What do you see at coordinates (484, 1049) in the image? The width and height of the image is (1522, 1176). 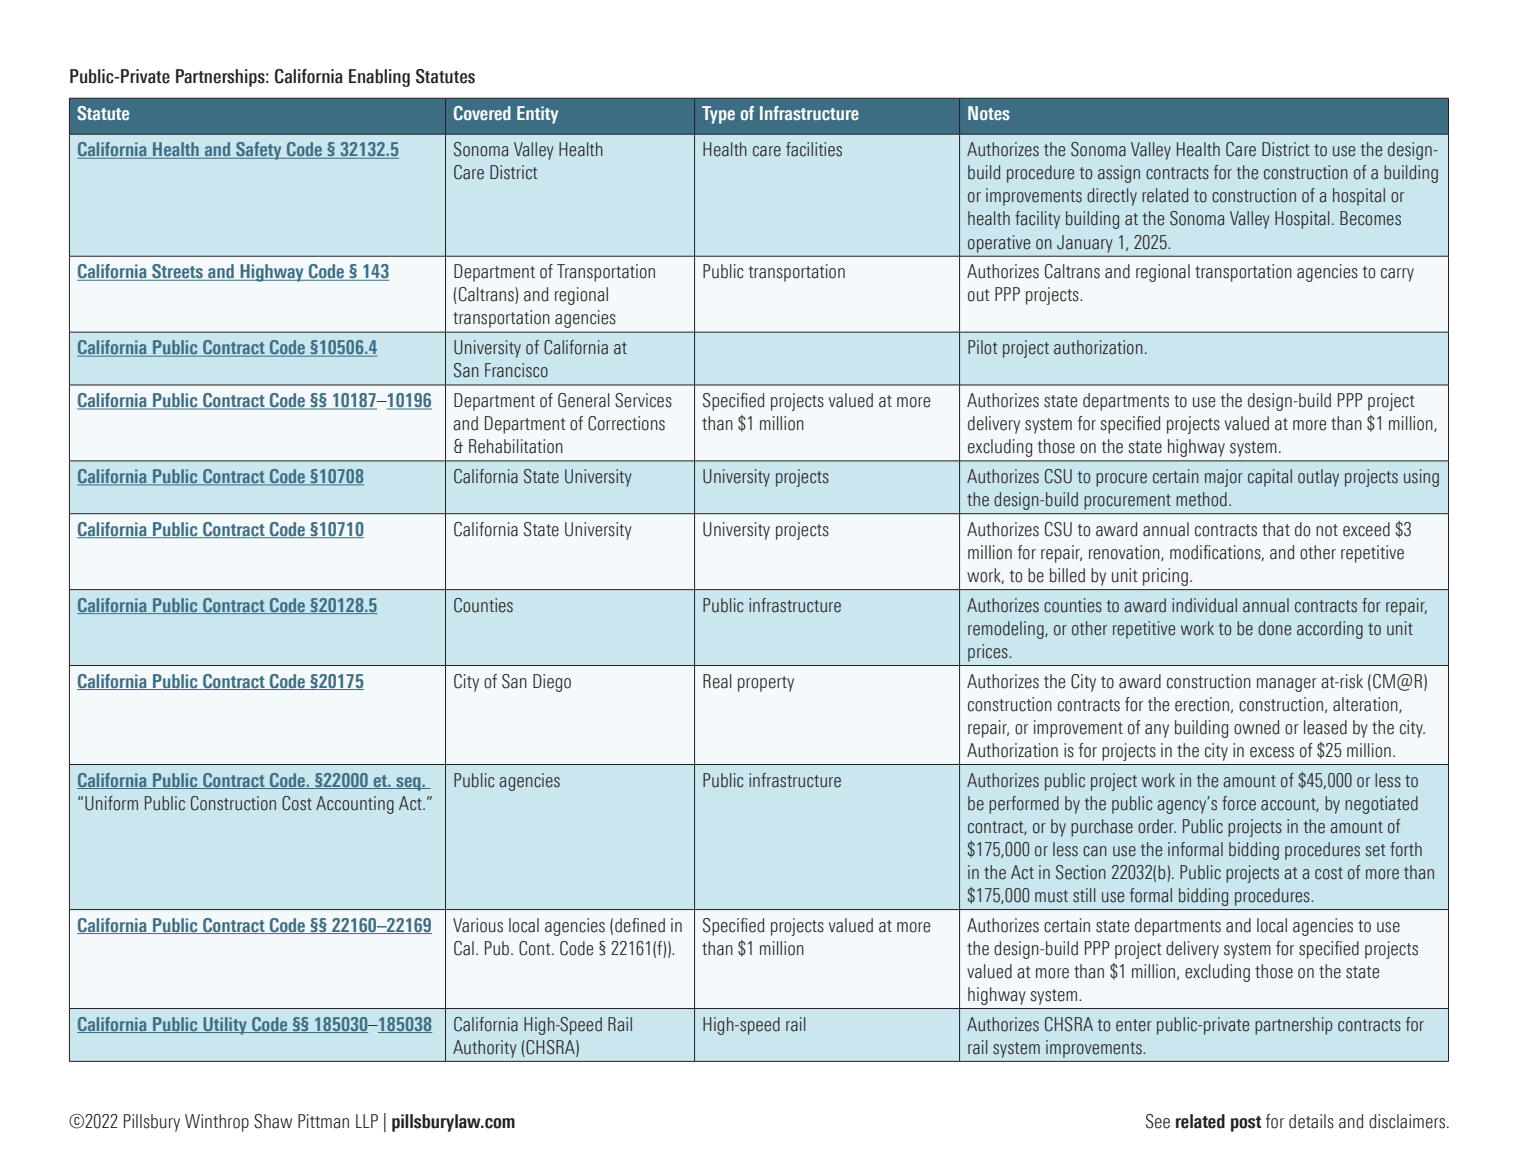 I see `Authority` at bounding box center [484, 1049].
